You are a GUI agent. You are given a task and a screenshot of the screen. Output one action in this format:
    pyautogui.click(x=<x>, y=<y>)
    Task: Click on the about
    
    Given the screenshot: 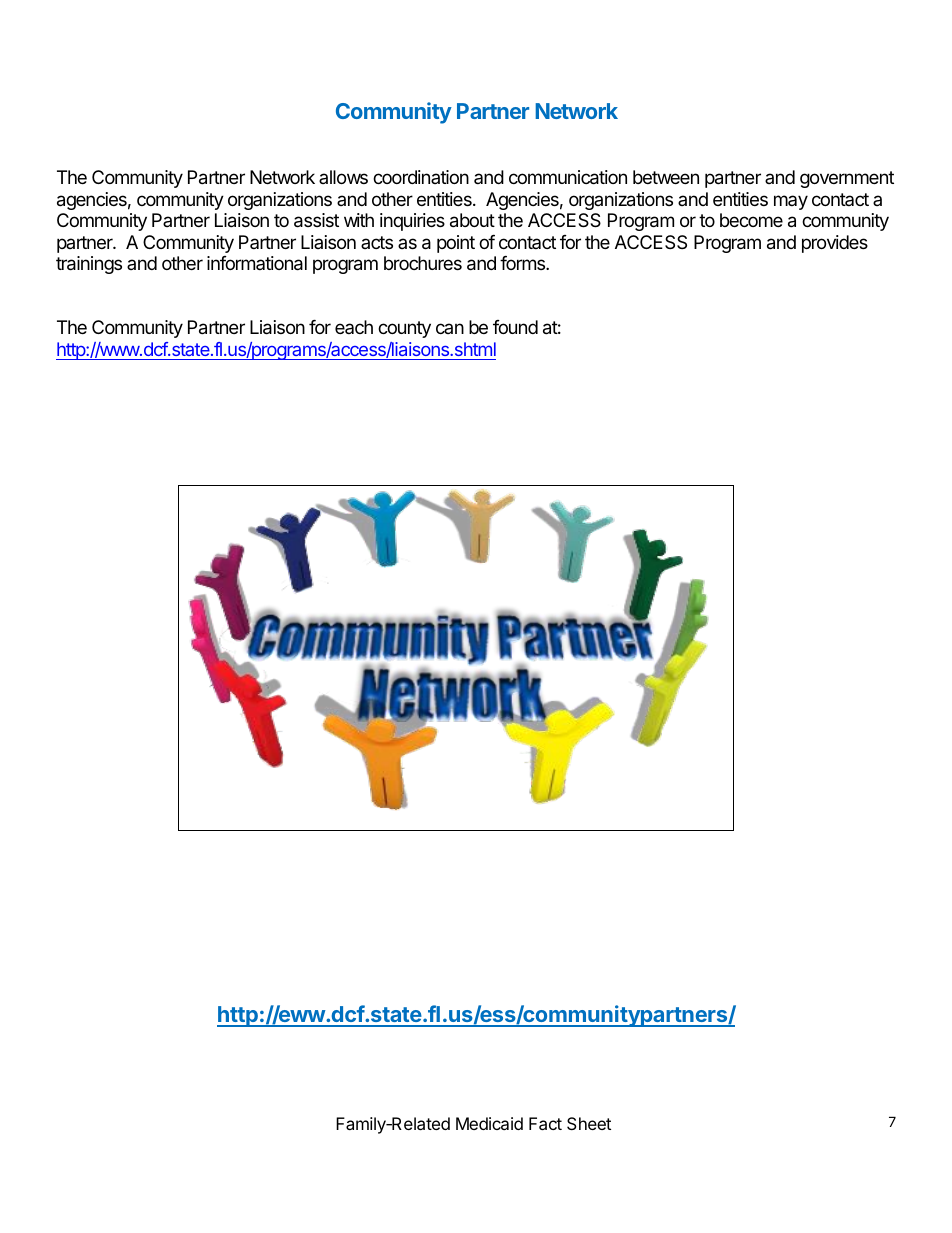 What is the action you would take?
    pyautogui.click(x=472, y=220)
